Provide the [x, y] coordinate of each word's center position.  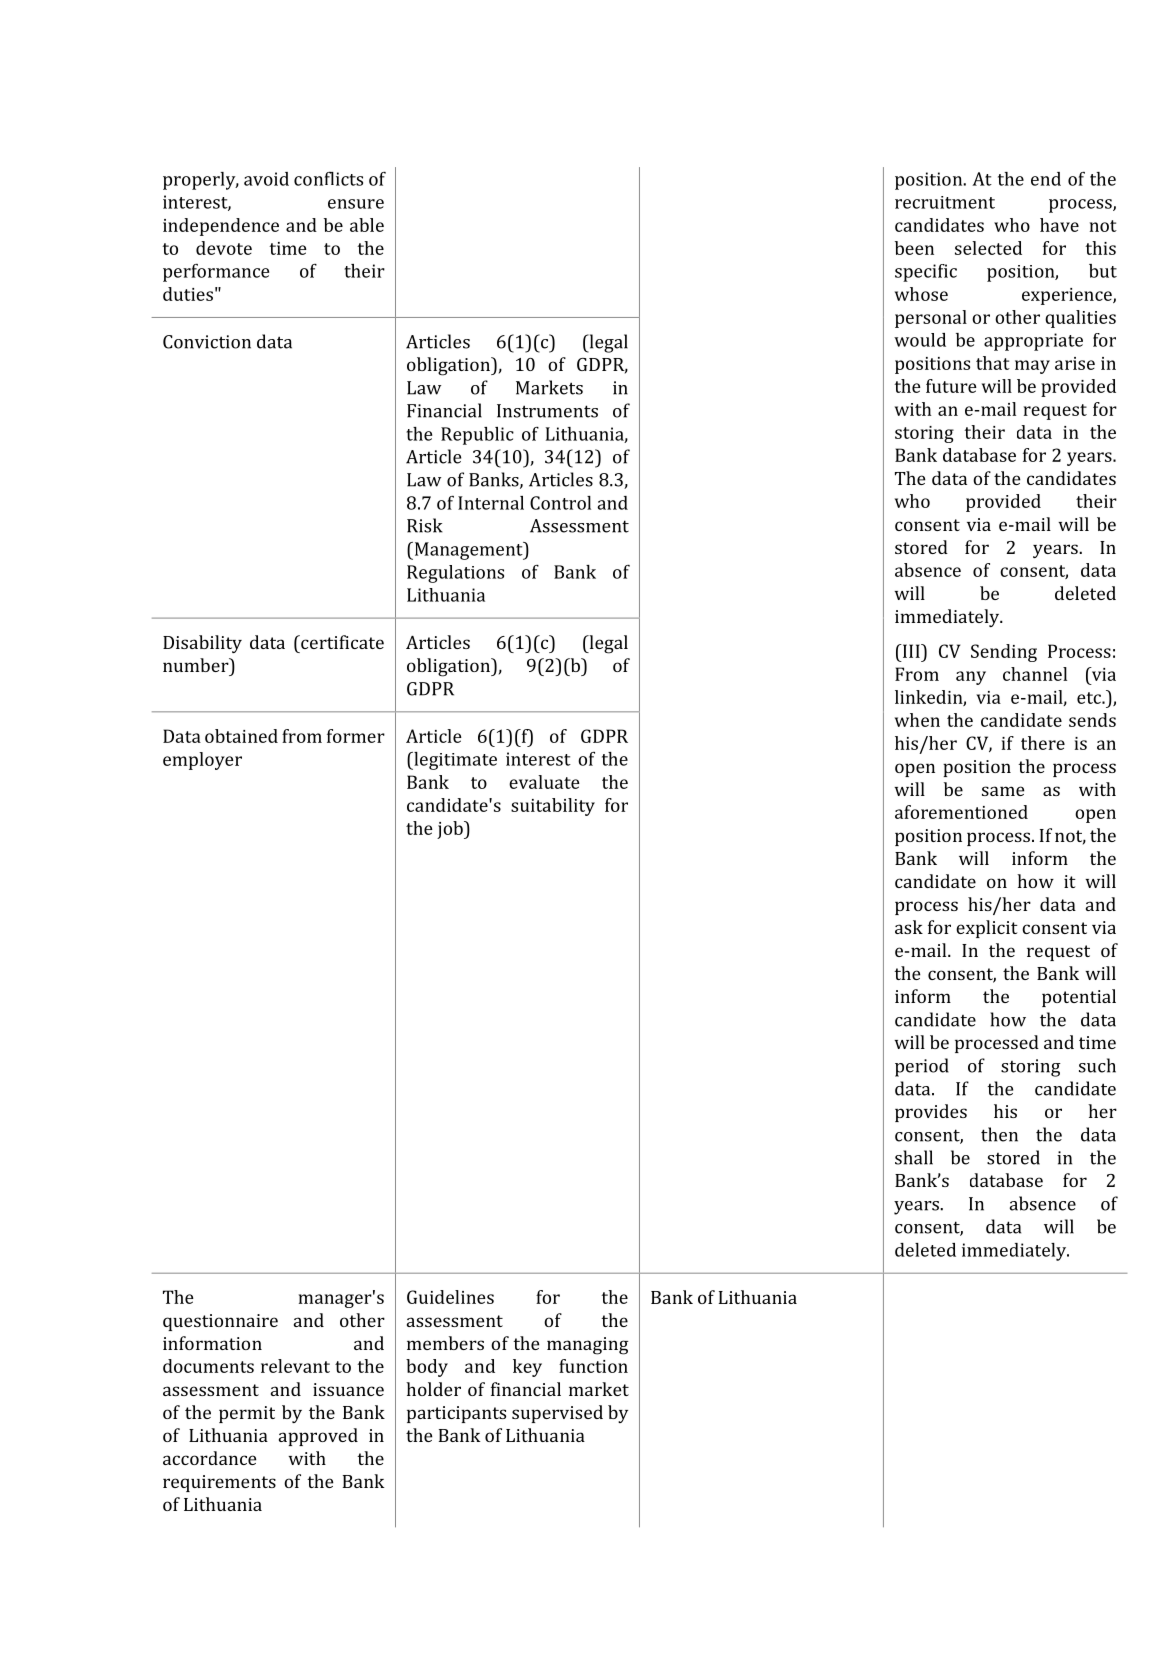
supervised [557, 1414]
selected [988, 248]
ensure [356, 204]
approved [318, 1437]
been [914, 248]
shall [914, 1157]
